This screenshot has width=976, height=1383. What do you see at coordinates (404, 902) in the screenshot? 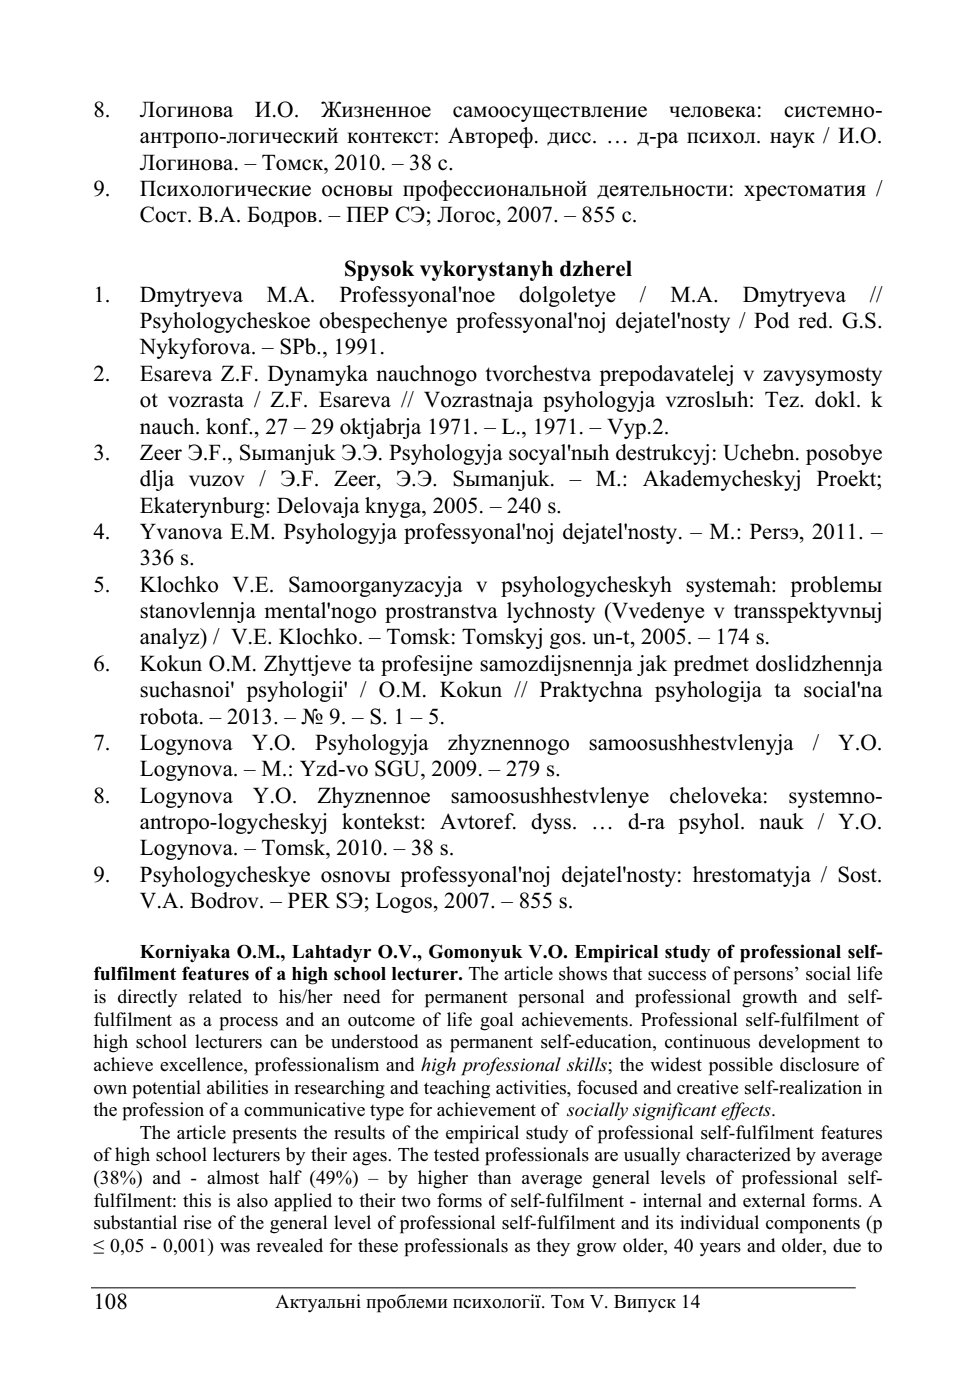
I see `Logos` at bounding box center [404, 902].
